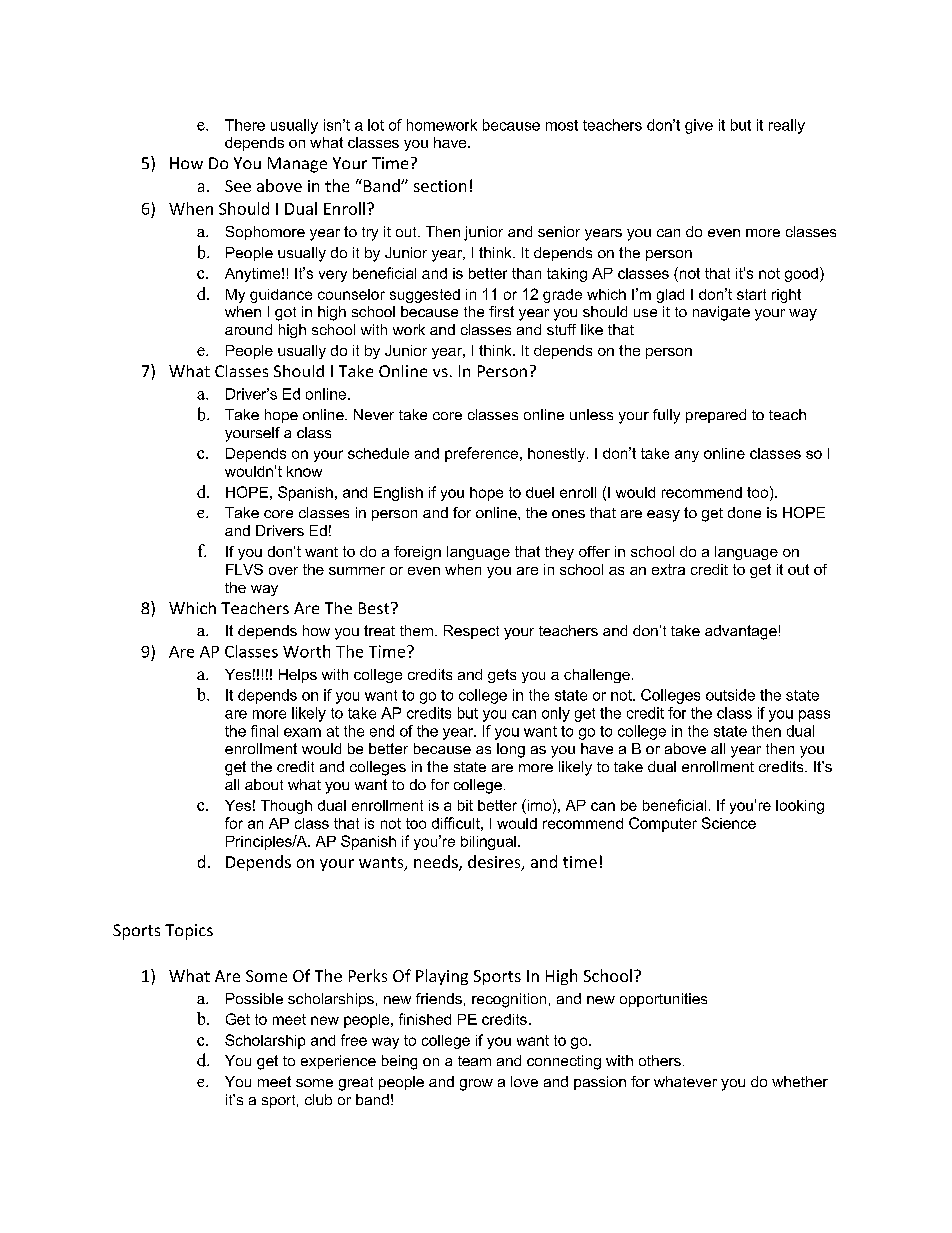  What do you see at coordinates (699, 126) in the image?
I see `give` at bounding box center [699, 126].
